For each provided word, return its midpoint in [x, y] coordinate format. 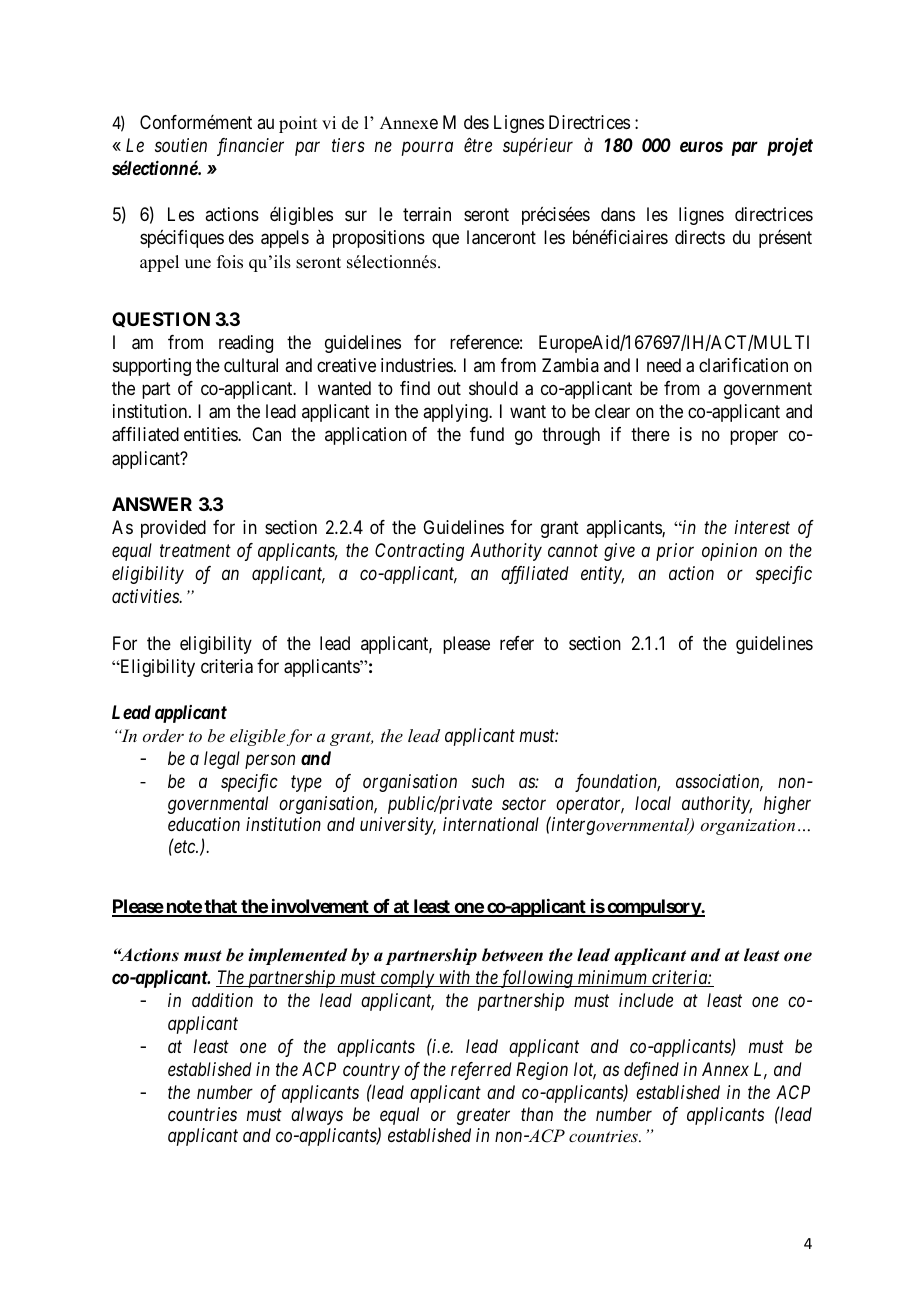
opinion [729, 552]
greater [483, 1117]
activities [146, 596]
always [317, 1116]
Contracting [419, 552]
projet [790, 147]
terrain [427, 214]
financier [250, 147]
